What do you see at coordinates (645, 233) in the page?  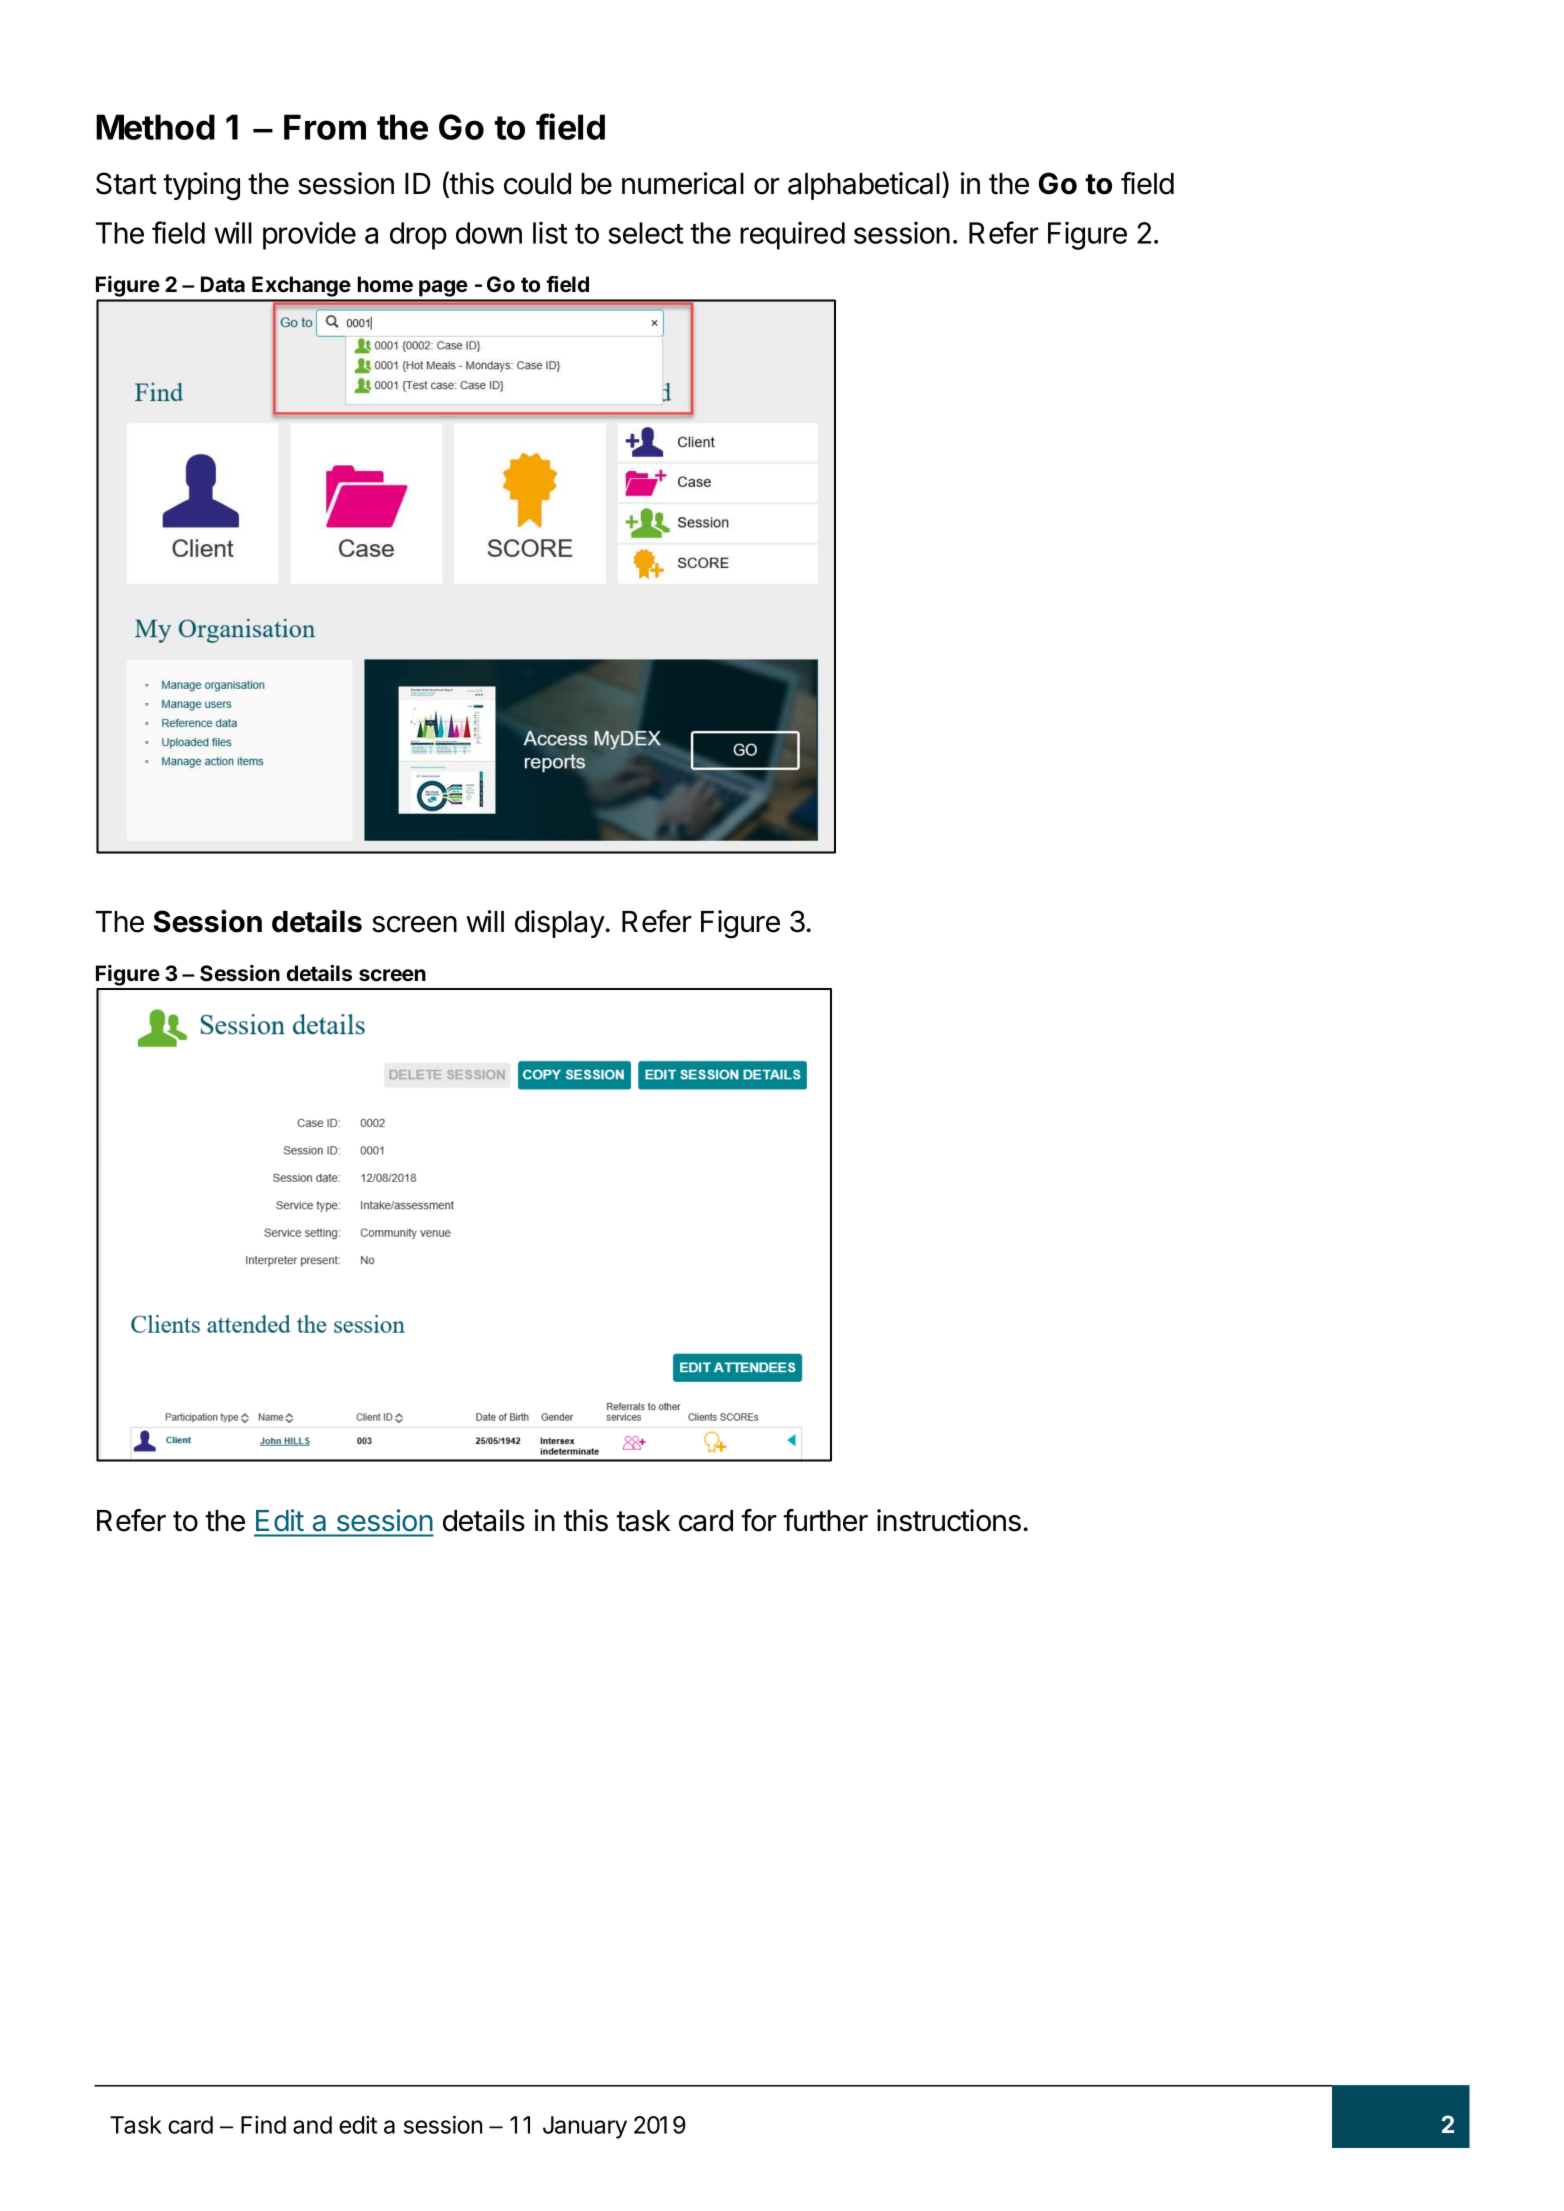 I see `select` at bounding box center [645, 233].
